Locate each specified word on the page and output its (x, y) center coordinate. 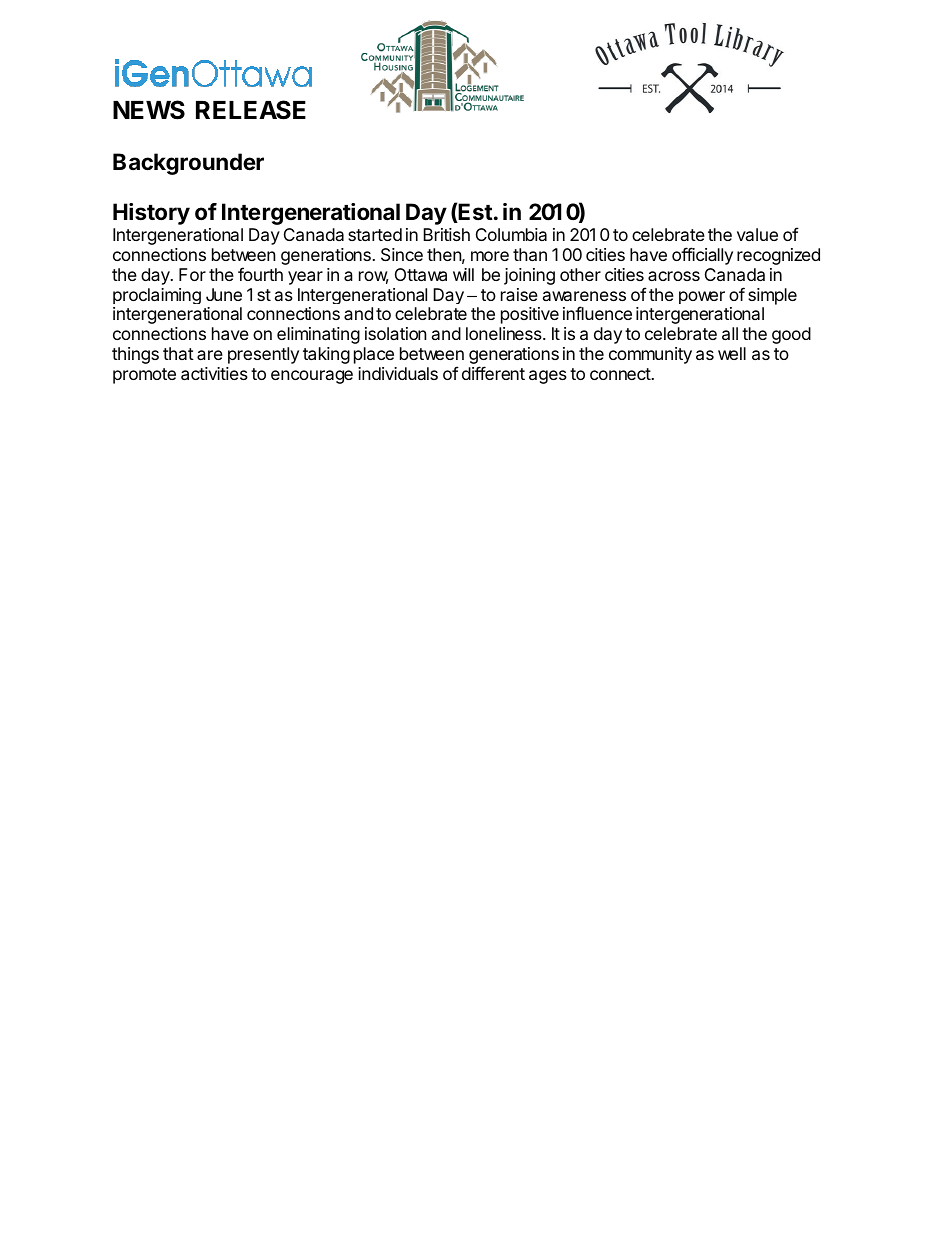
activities (214, 373)
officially (702, 256)
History (151, 214)
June (224, 294)
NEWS (149, 110)
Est (475, 213)
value (757, 234)
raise (519, 294)
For (192, 274)
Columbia (511, 234)
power (702, 297)
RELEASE (251, 110)
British (446, 234)
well (732, 353)
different (493, 373)
